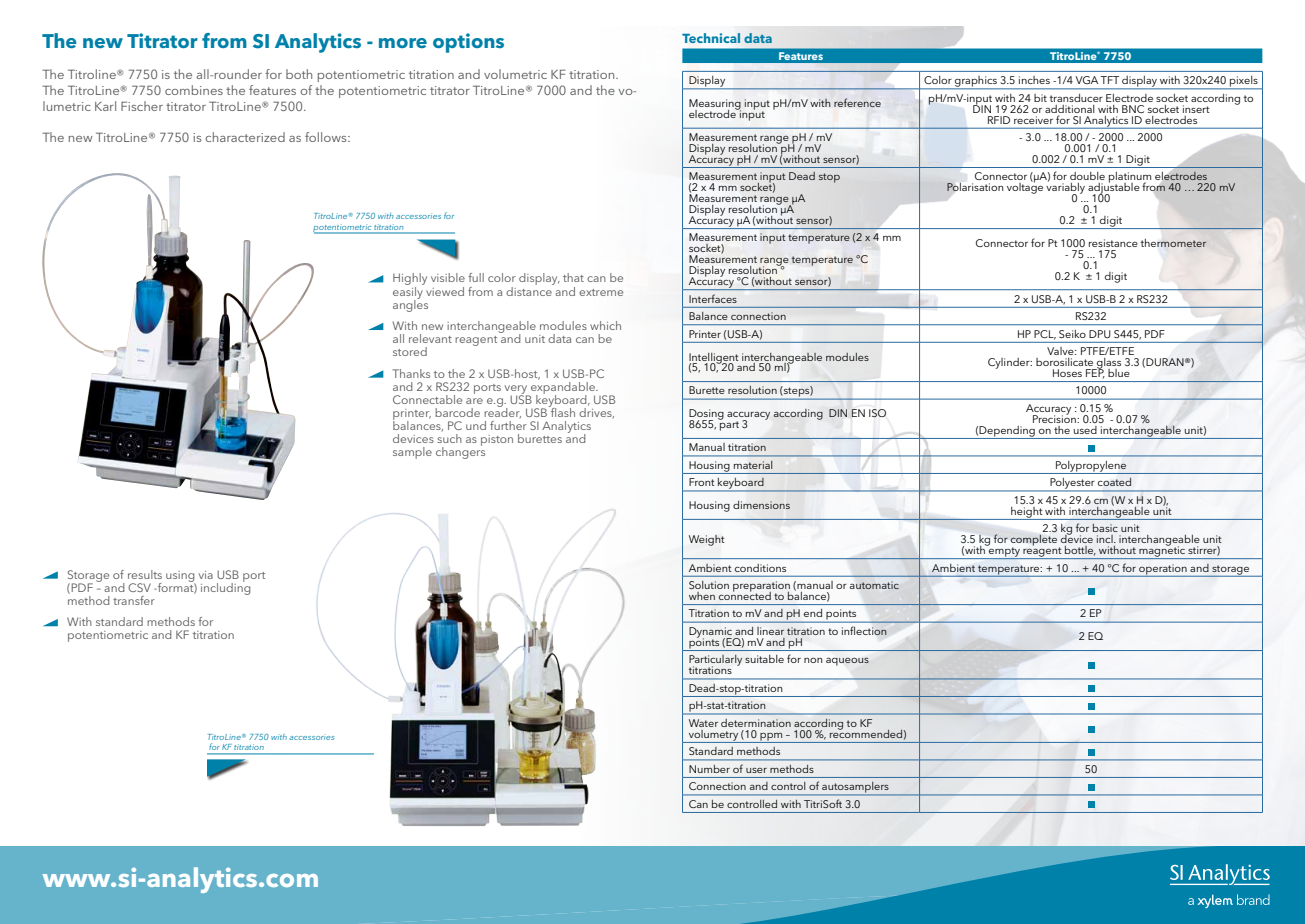 The image size is (1305, 924). I want to click on Seiko, so click(1072, 334).
